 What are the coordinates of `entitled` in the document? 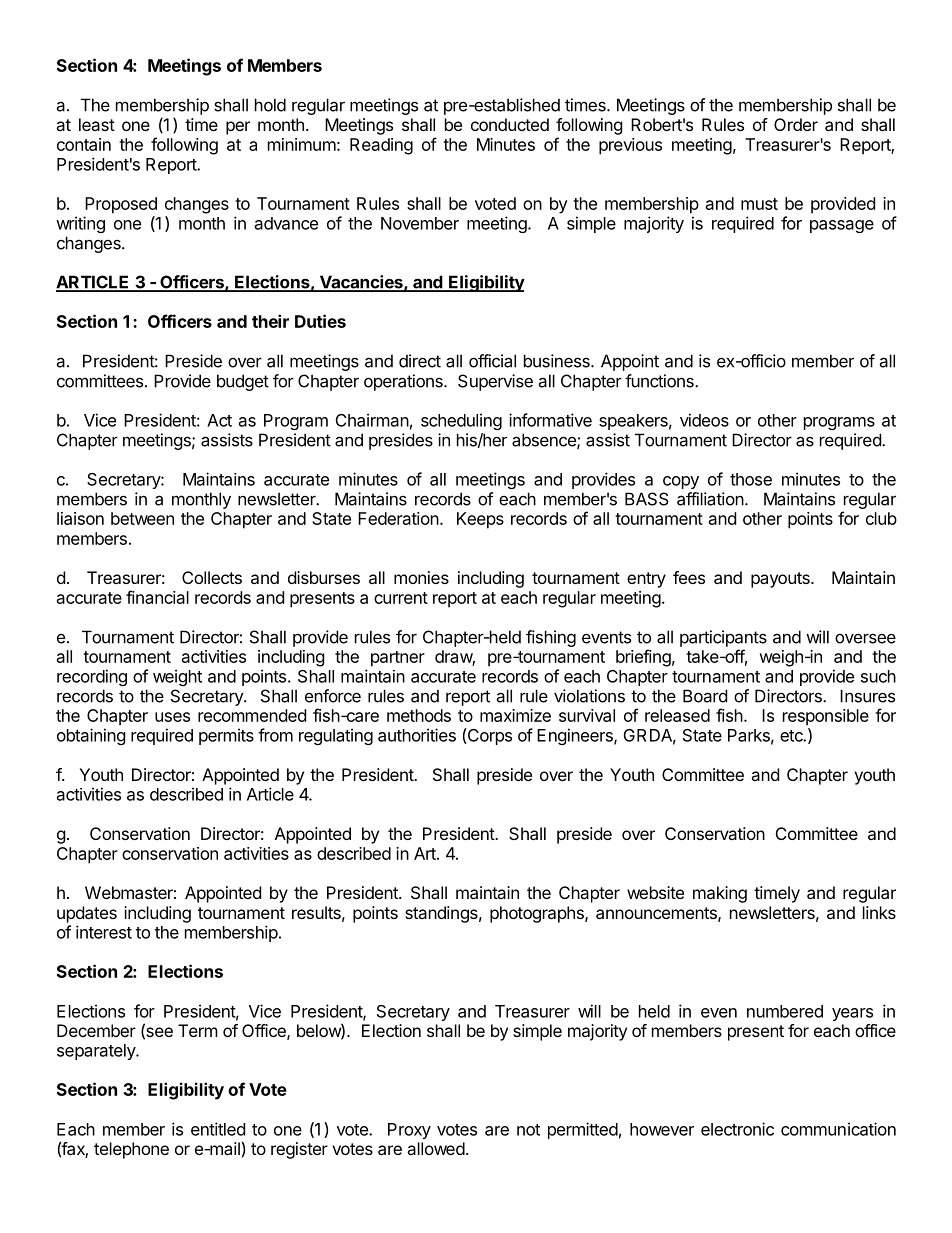 It's located at (218, 1129).
